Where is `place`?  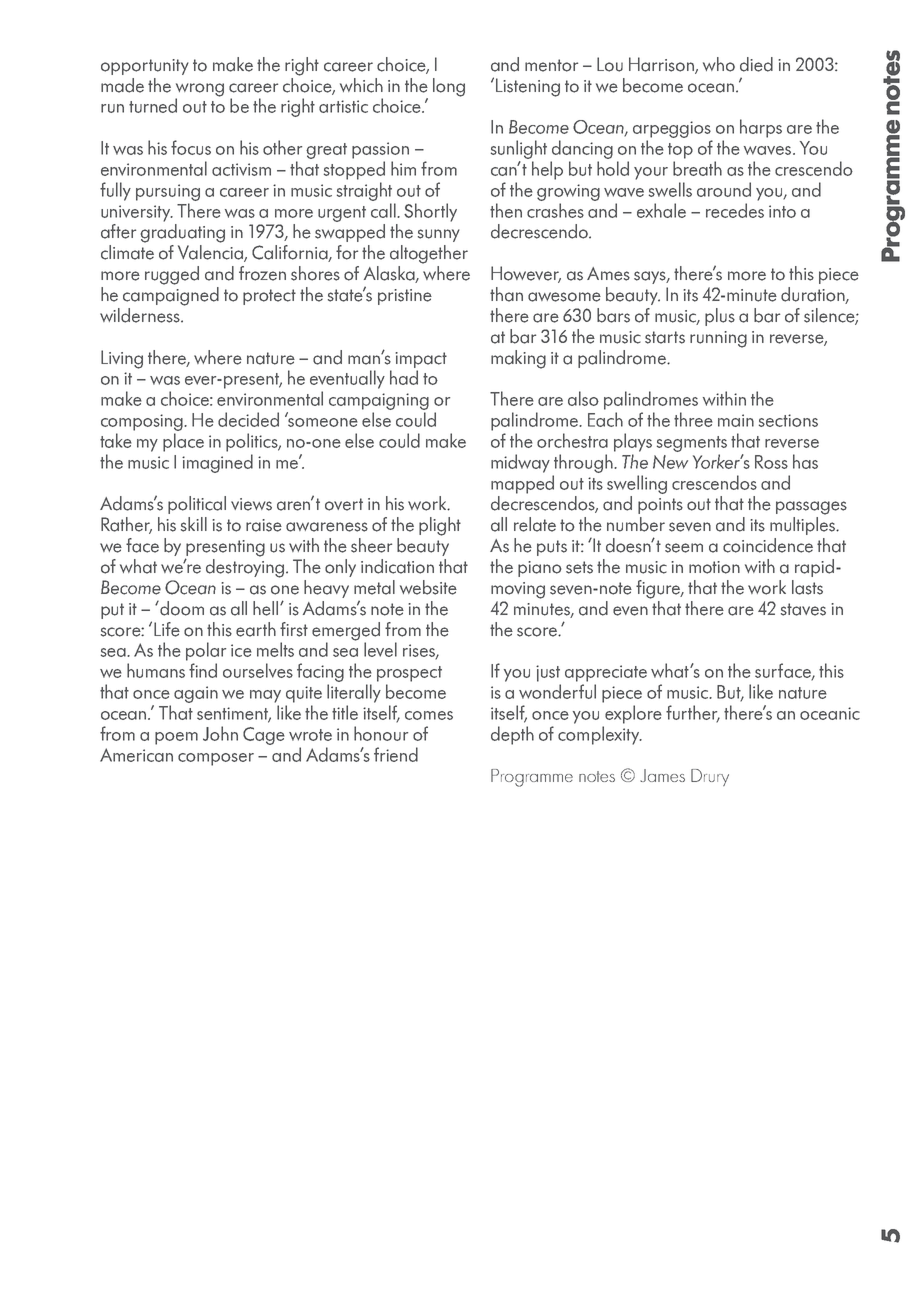 place is located at coordinates (183, 442).
